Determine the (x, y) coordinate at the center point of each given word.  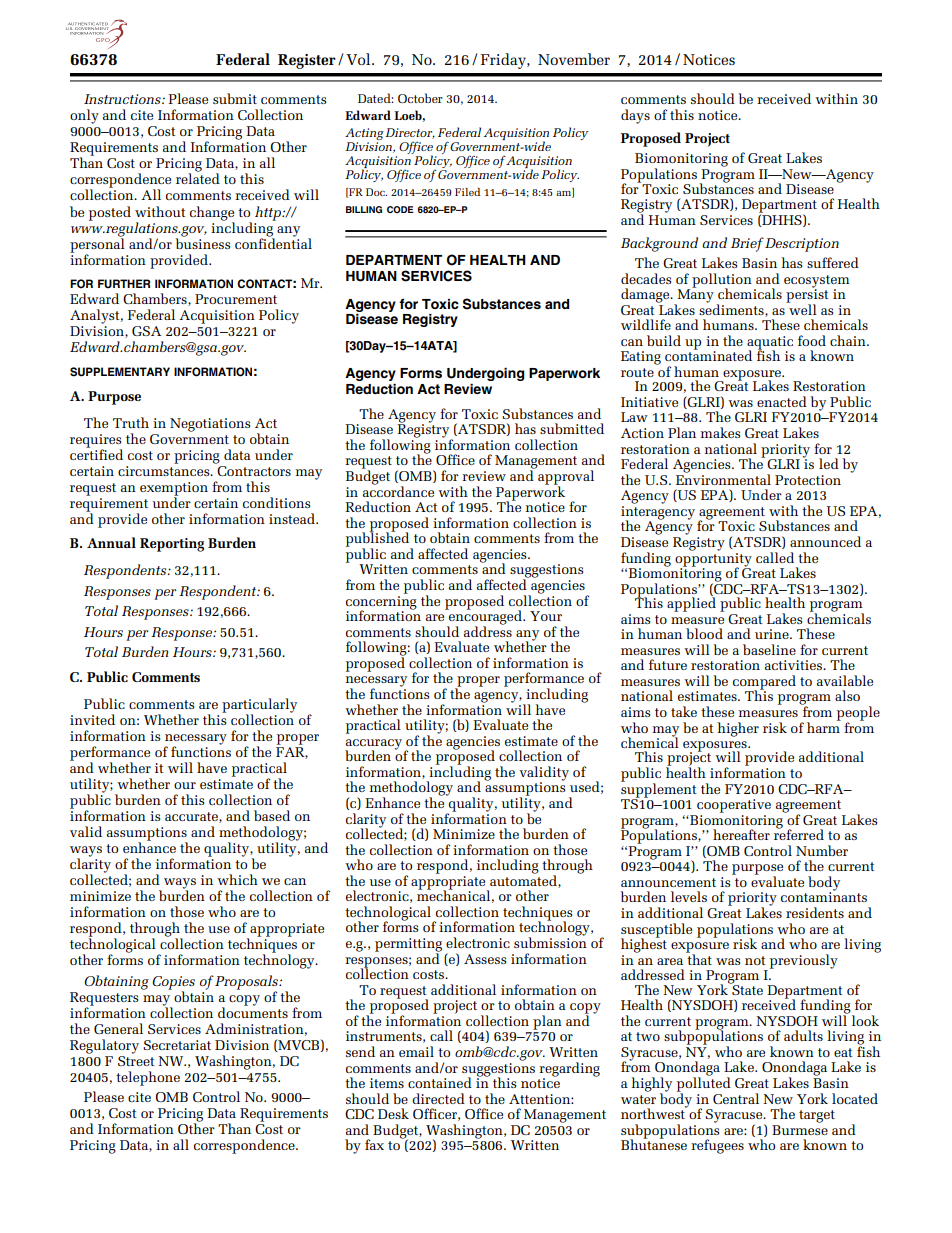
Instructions (123, 99)
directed (438, 1098)
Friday (504, 61)
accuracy (373, 745)
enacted (782, 401)
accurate (192, 817)
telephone (148, 1078)
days (635, 116)
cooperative (734, 806)
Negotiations (210, 425)
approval (566, 478)
